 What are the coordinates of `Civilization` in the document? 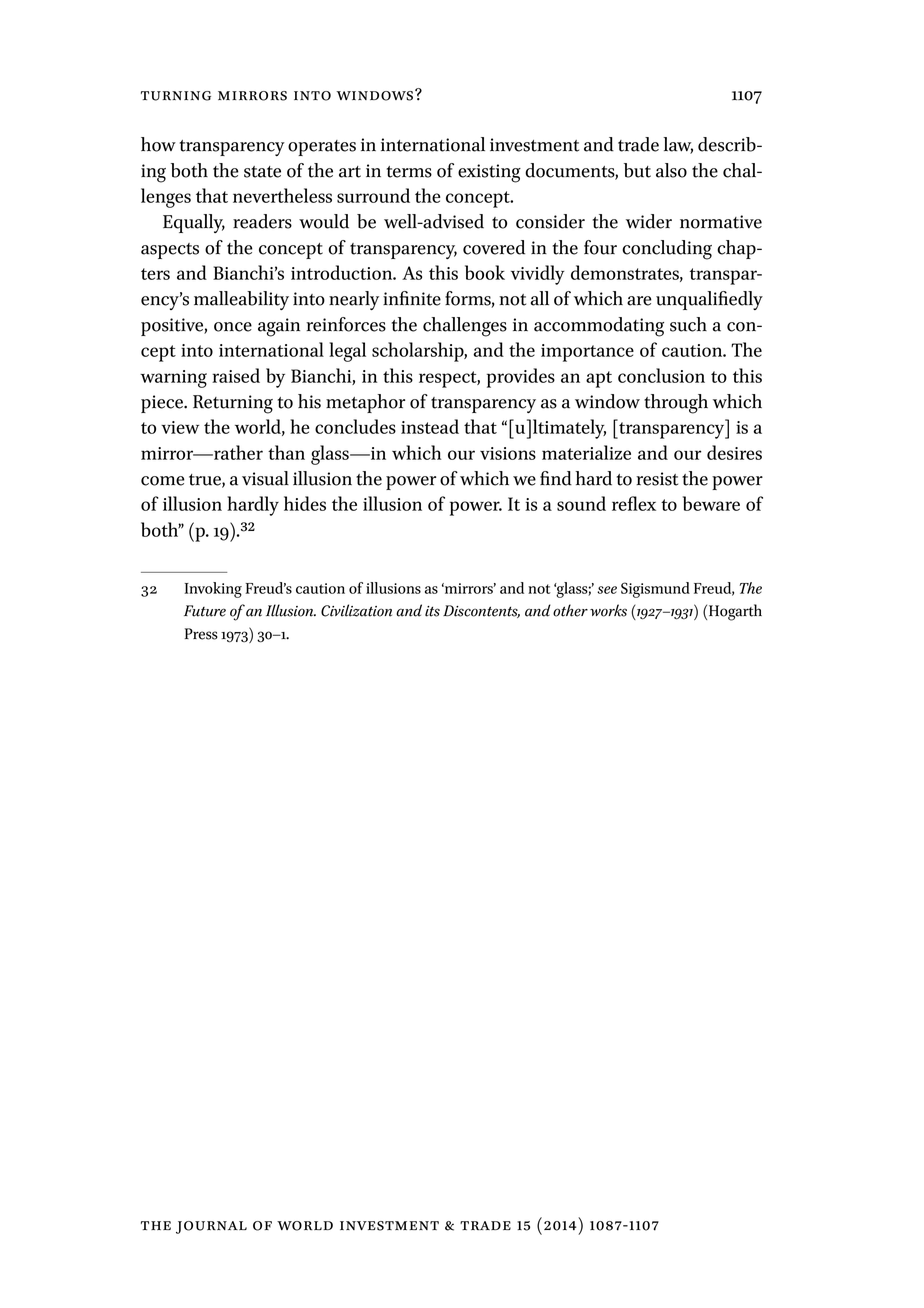 It's located at (356, 610).
